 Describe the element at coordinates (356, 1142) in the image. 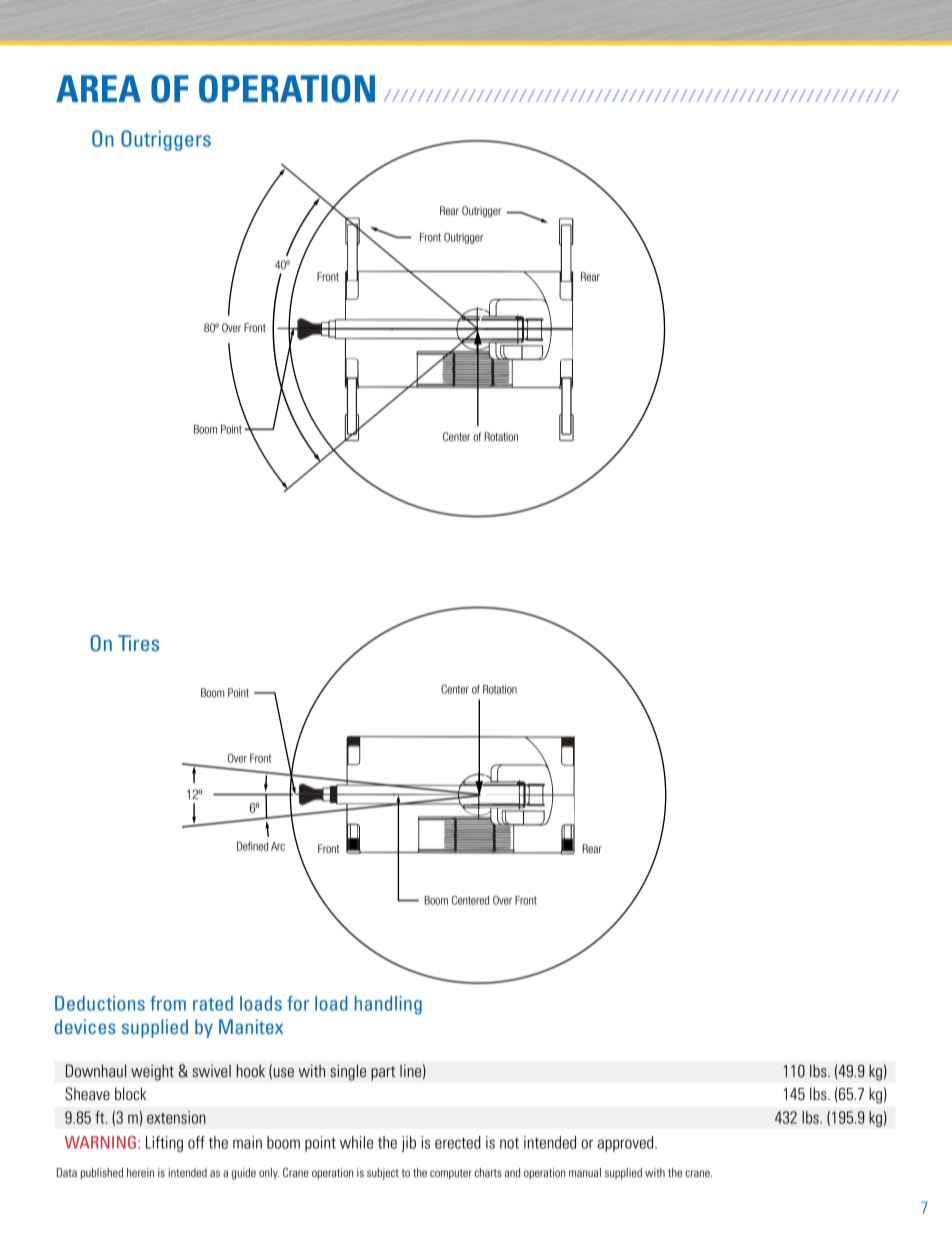

I see `while` at that location.
